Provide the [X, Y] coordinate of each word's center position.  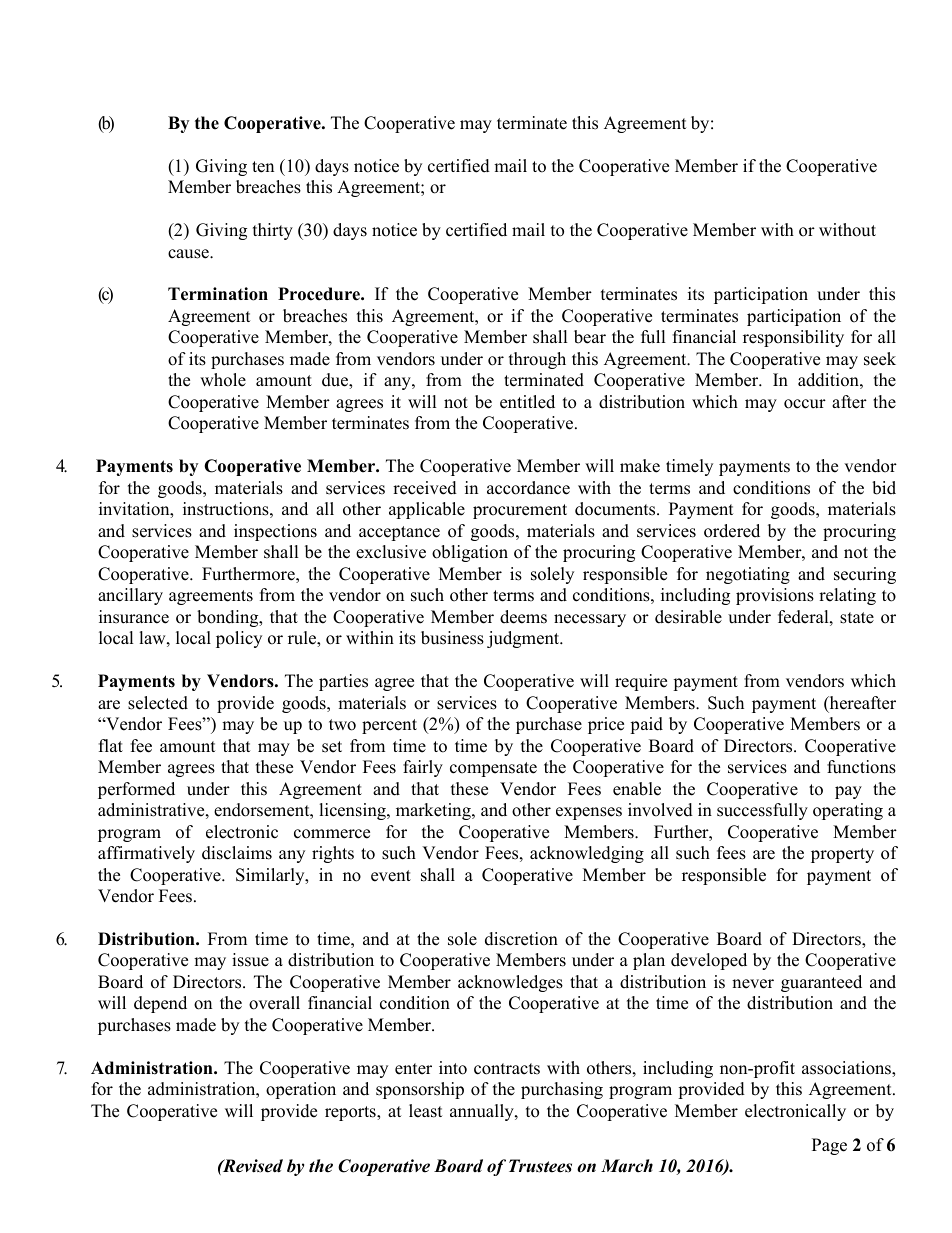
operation [301, 1090]
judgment [524, 639]
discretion [521, 939]
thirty [273, 231]
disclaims [237, 853]
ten [263, 167]
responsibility [793, 338]
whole [223, 380]
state [857, 618]
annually [483, 1112]
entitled [527, 402]
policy [239, 639]
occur [805, 404]
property [842, 855]
